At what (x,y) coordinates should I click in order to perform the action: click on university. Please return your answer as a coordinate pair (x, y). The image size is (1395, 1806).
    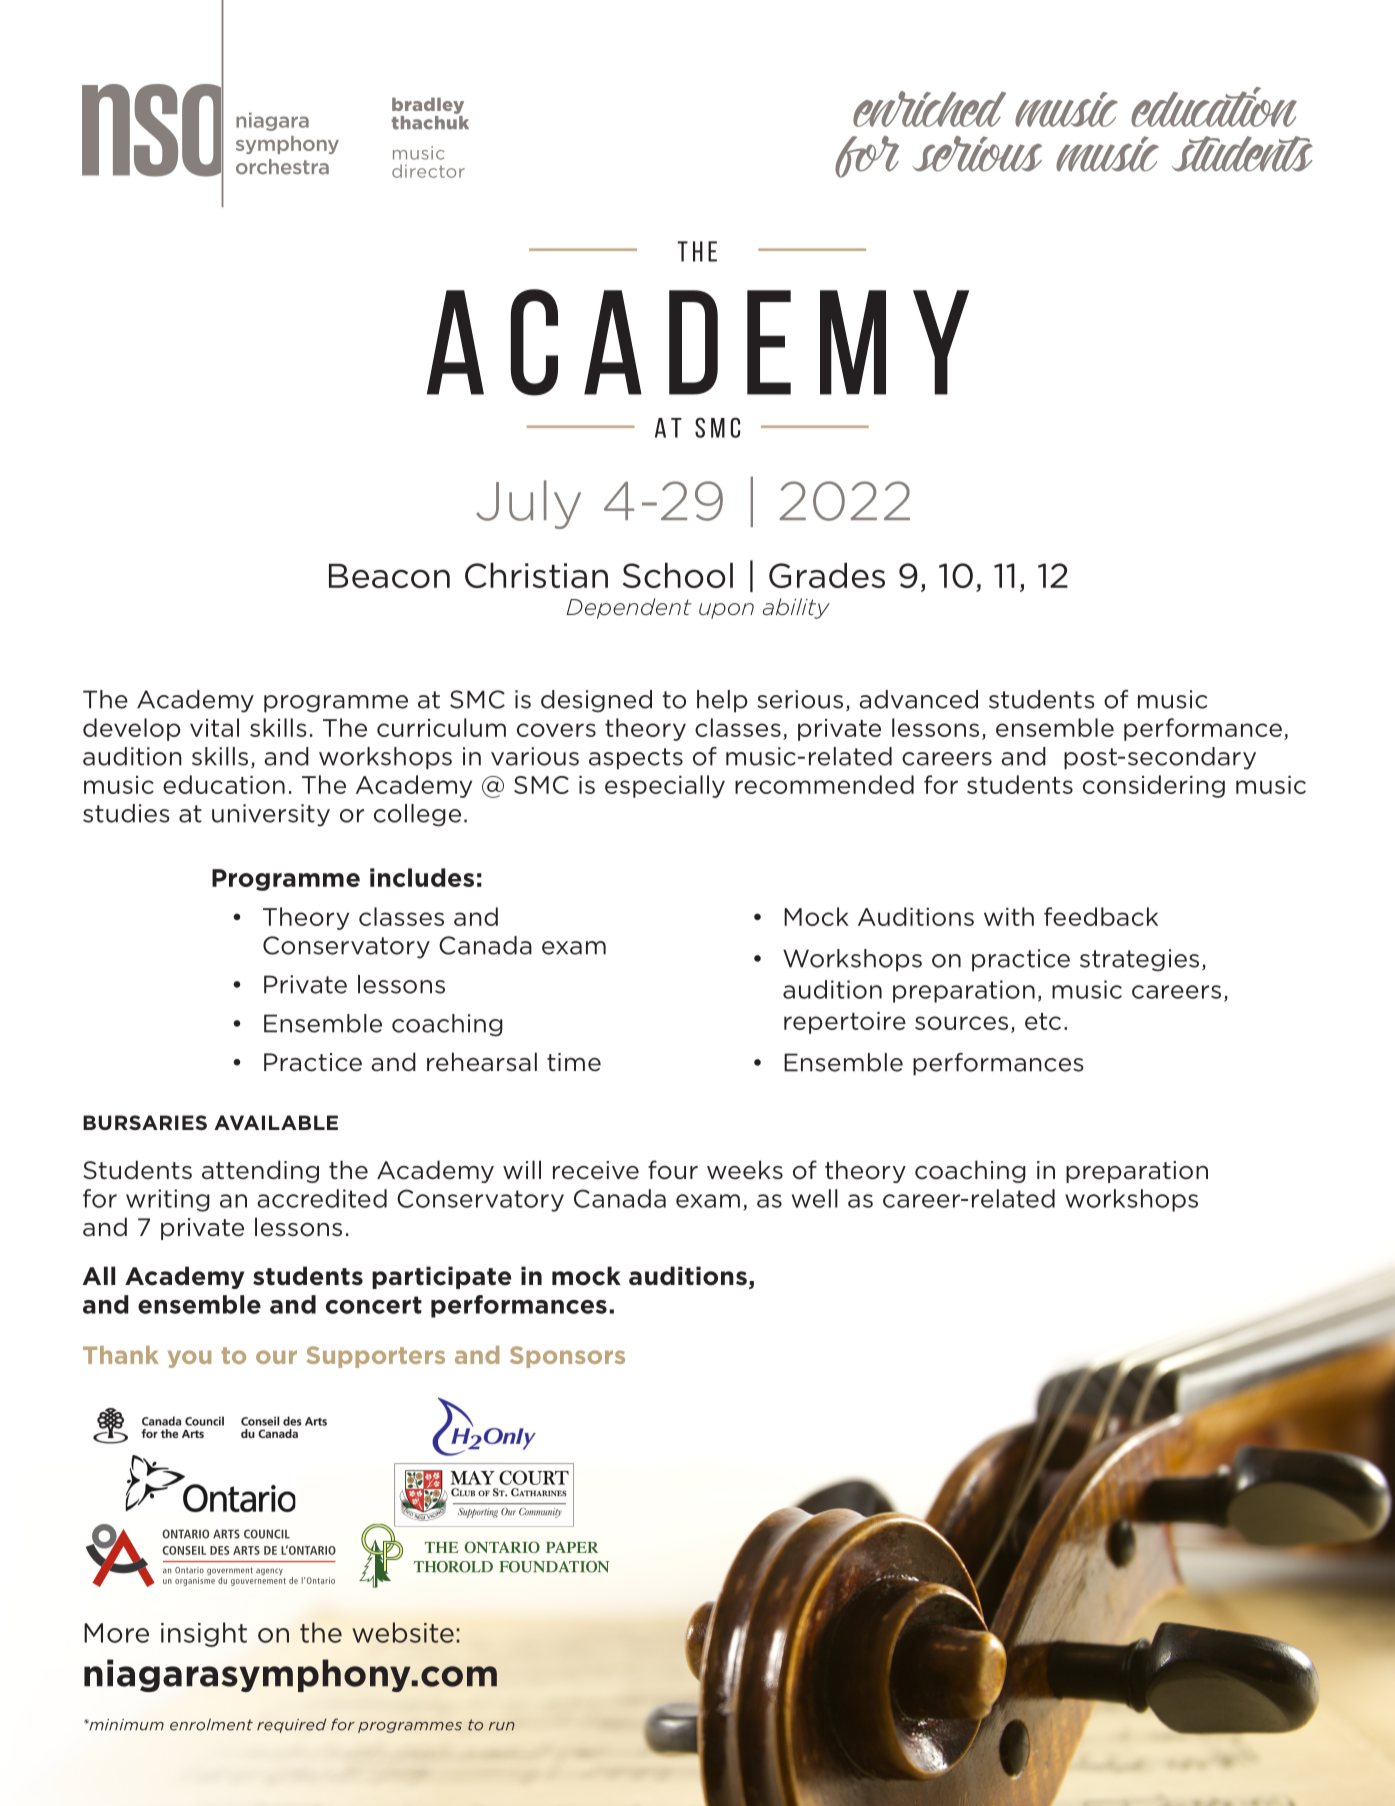
    Looking at the image, I should click on (271, 815).
